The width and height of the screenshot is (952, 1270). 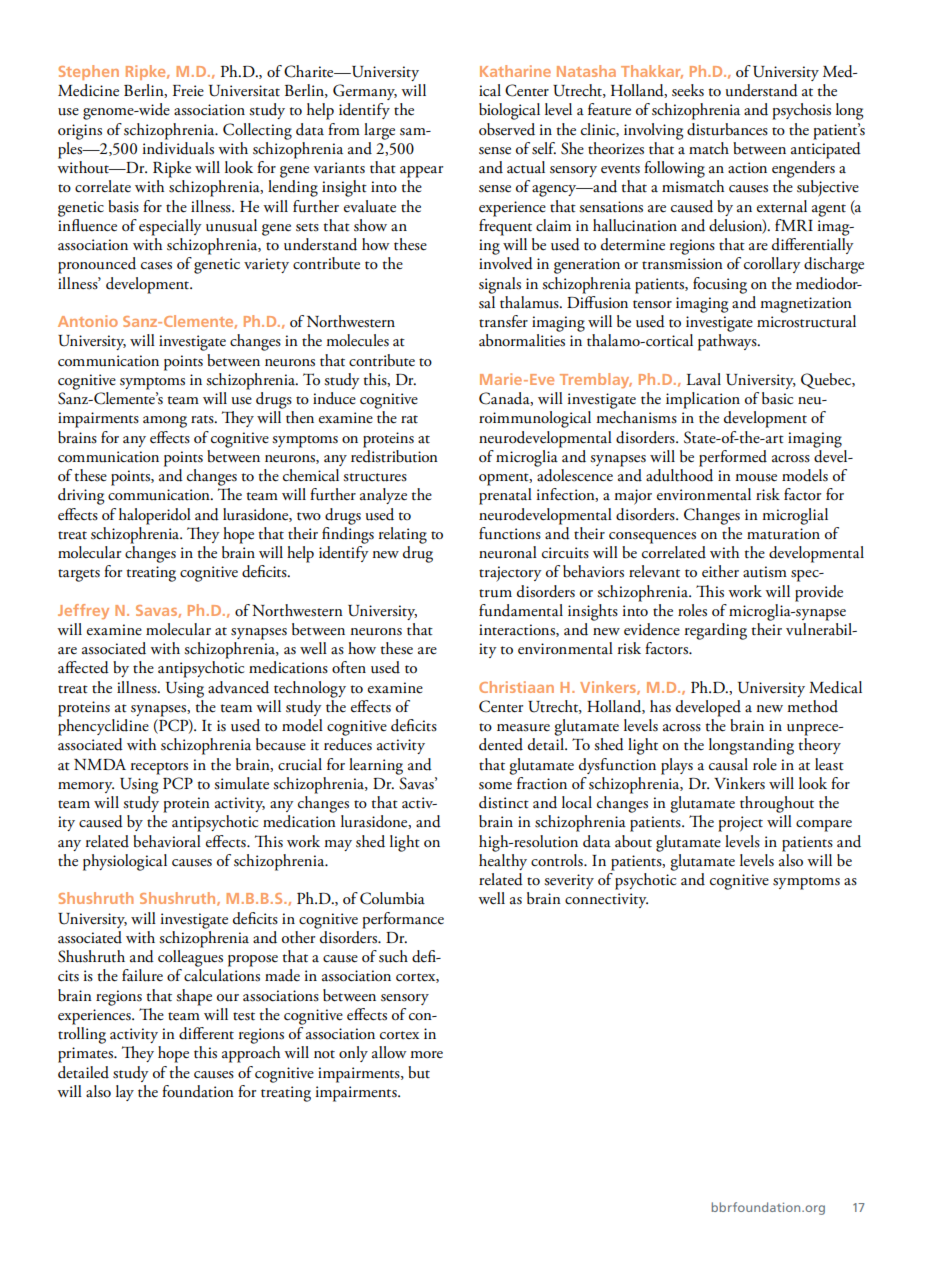 I want to click on Universitat, so click(x=244, y=91).
